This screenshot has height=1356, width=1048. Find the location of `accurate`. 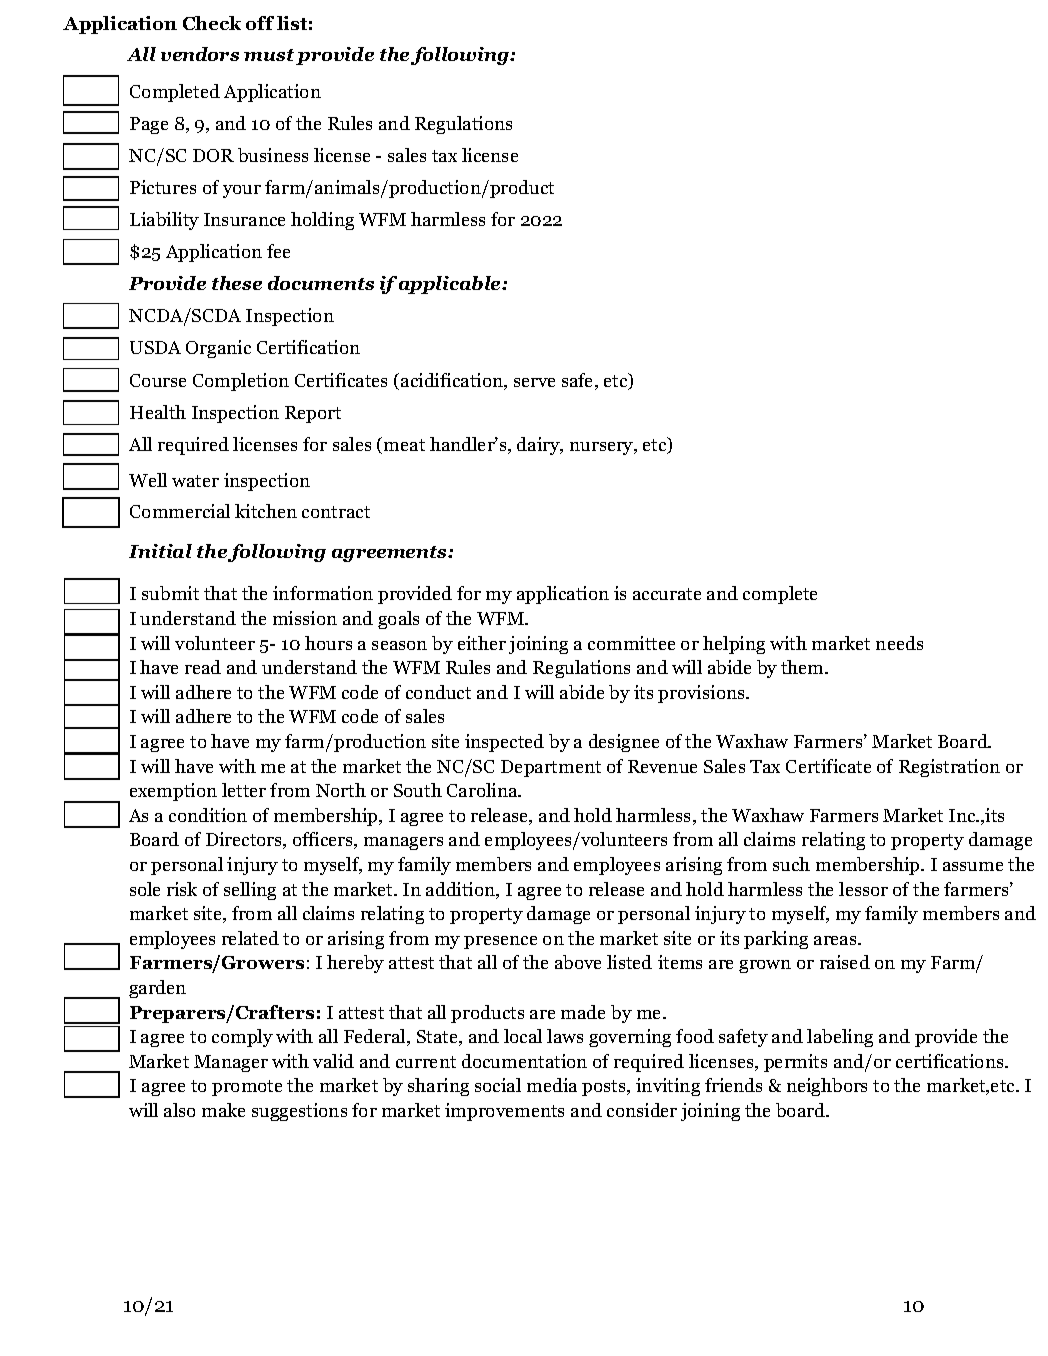

accurate is located at coordinates (667, 594).
